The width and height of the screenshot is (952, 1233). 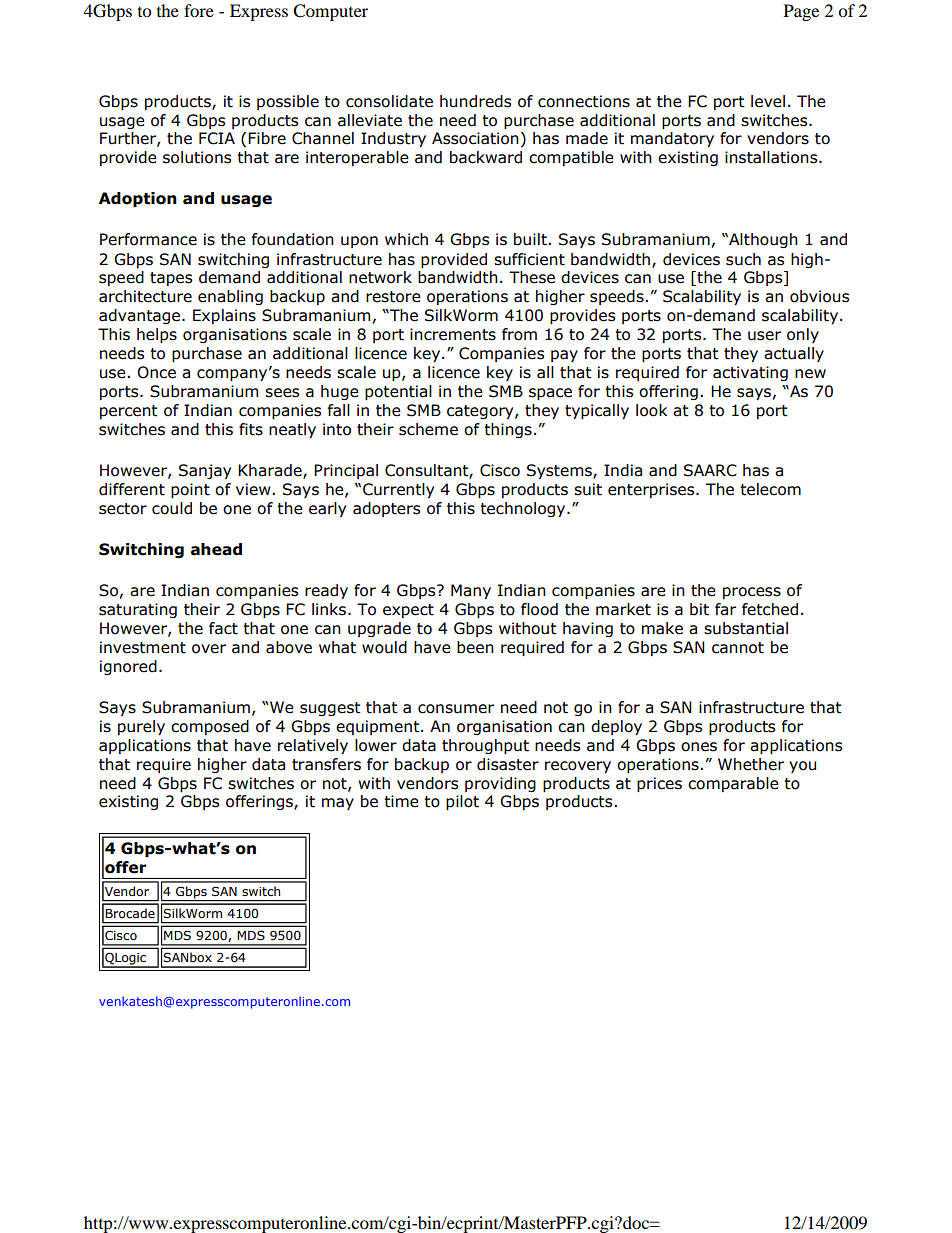 What do you see at coordinates (531, 239) in the screenshot?
I see `built` at bounding box center [531, 239].
